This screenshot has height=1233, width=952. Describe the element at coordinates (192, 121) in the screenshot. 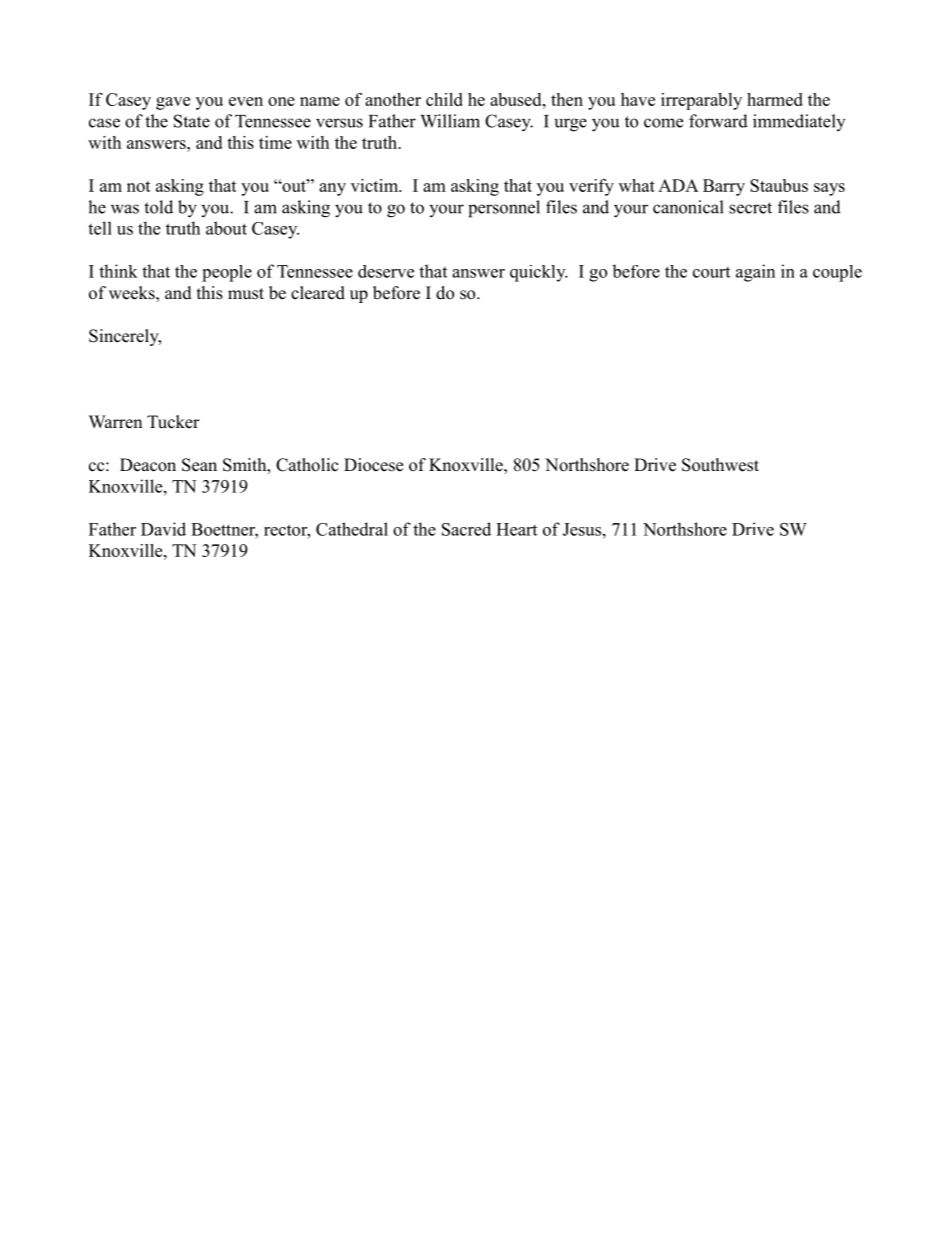

I see `State` at that location.
